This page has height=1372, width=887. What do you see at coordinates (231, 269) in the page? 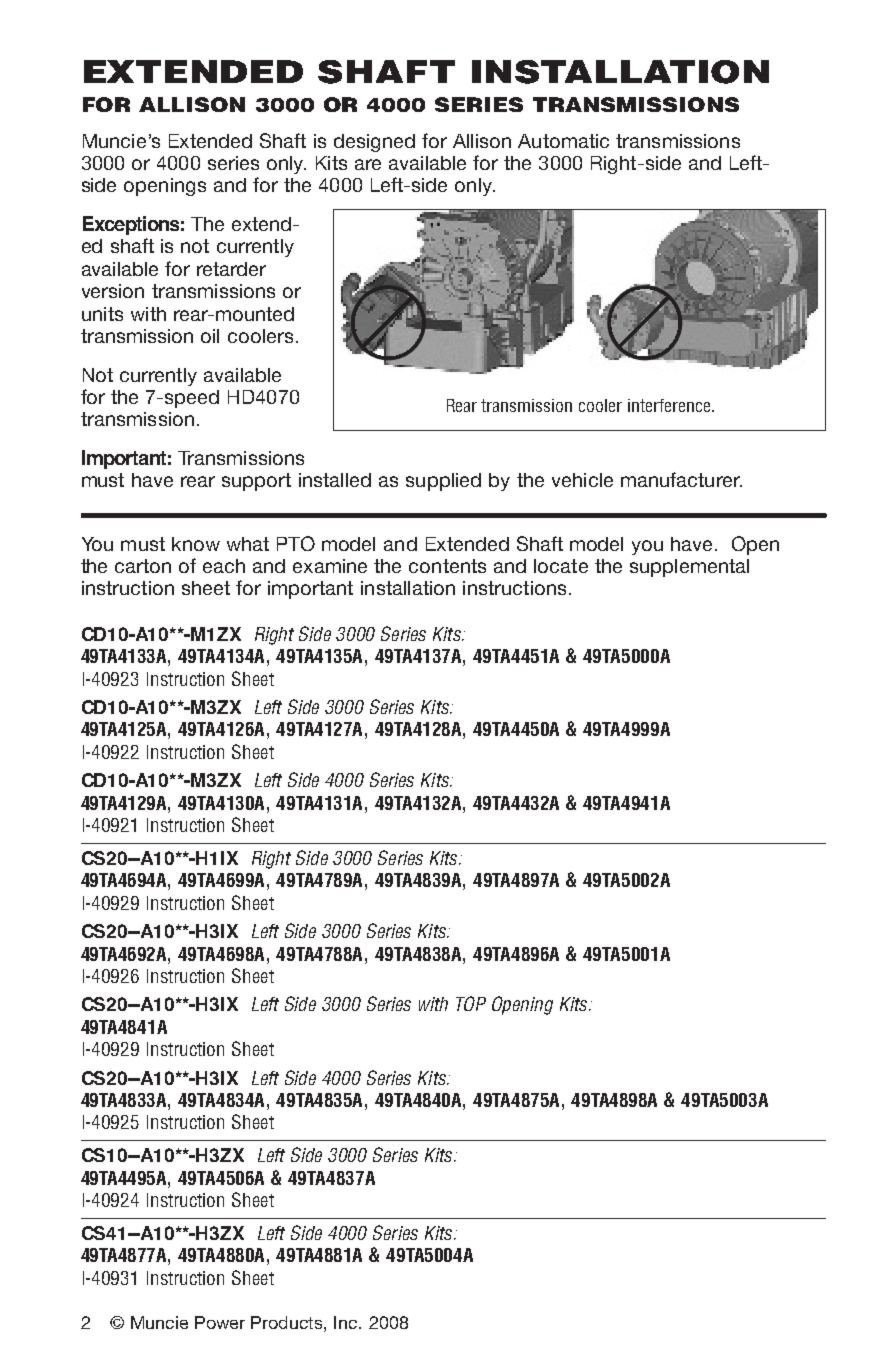
I see `retarder` at bounding box center [231, 269].
